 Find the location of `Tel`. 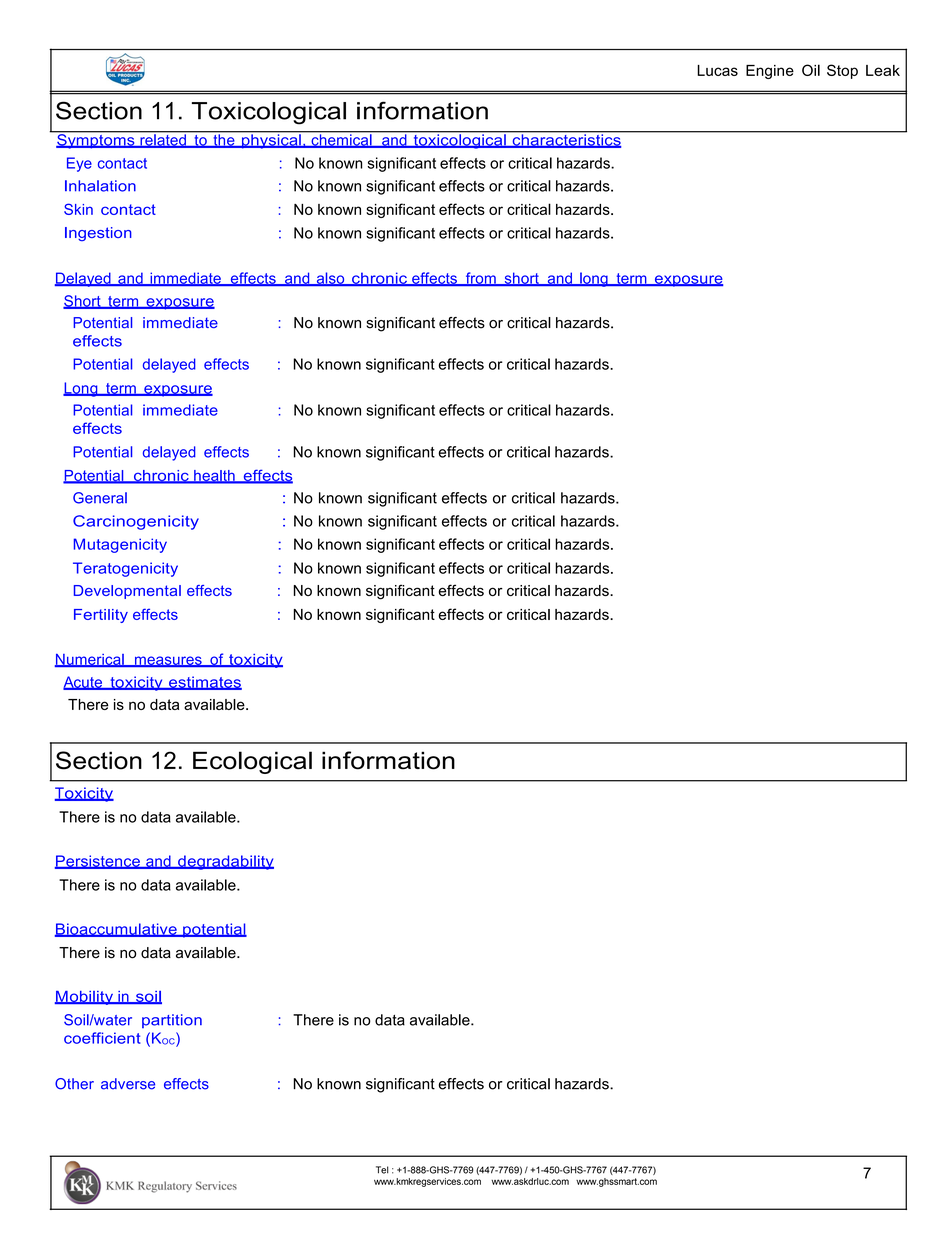

Tel is located at coordinates (382, 1170).
